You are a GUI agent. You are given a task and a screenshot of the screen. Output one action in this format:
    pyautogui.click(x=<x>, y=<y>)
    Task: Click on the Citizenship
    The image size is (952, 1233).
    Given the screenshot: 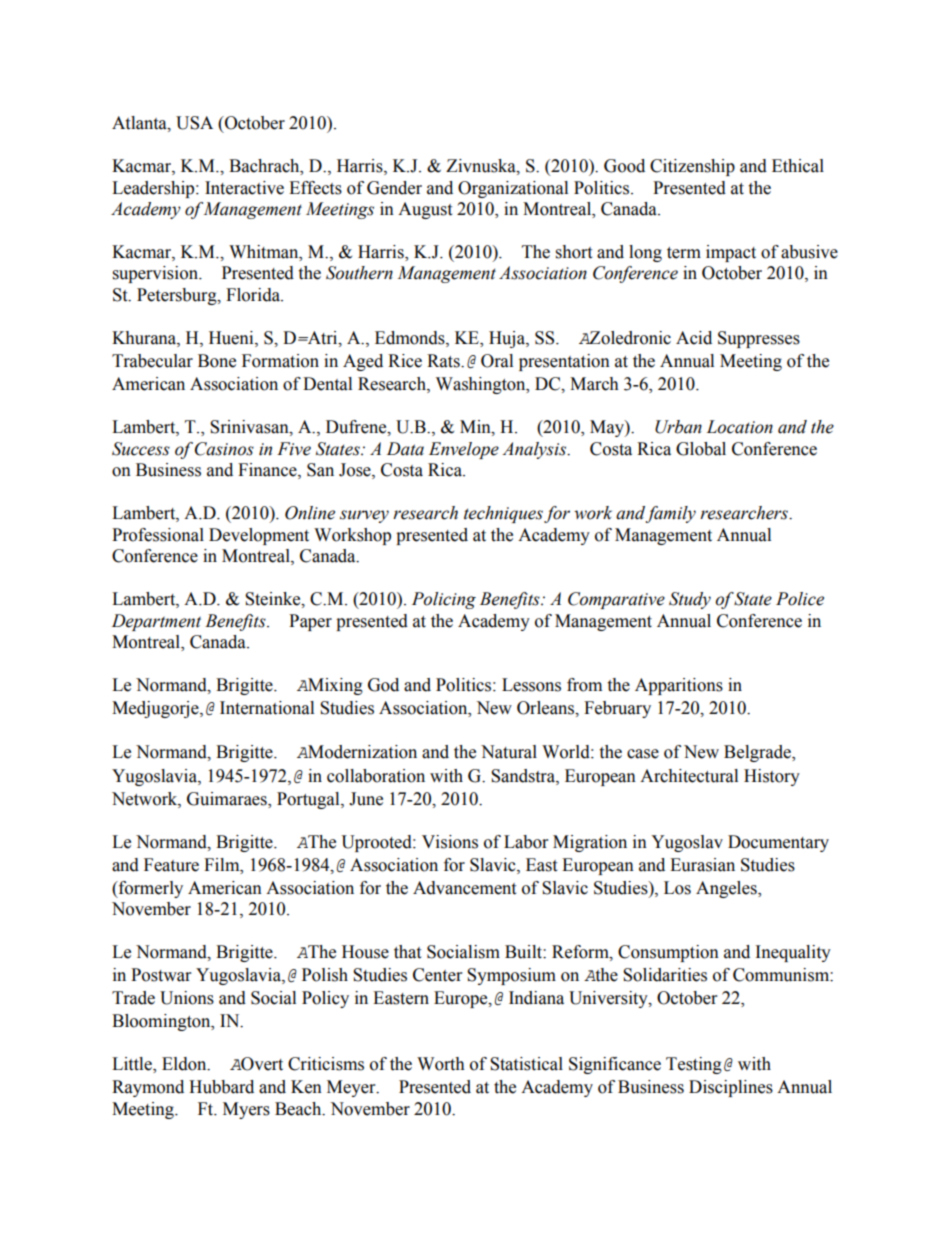 What is the action you would take?
    pyautogui.click(x=692, y=167)
